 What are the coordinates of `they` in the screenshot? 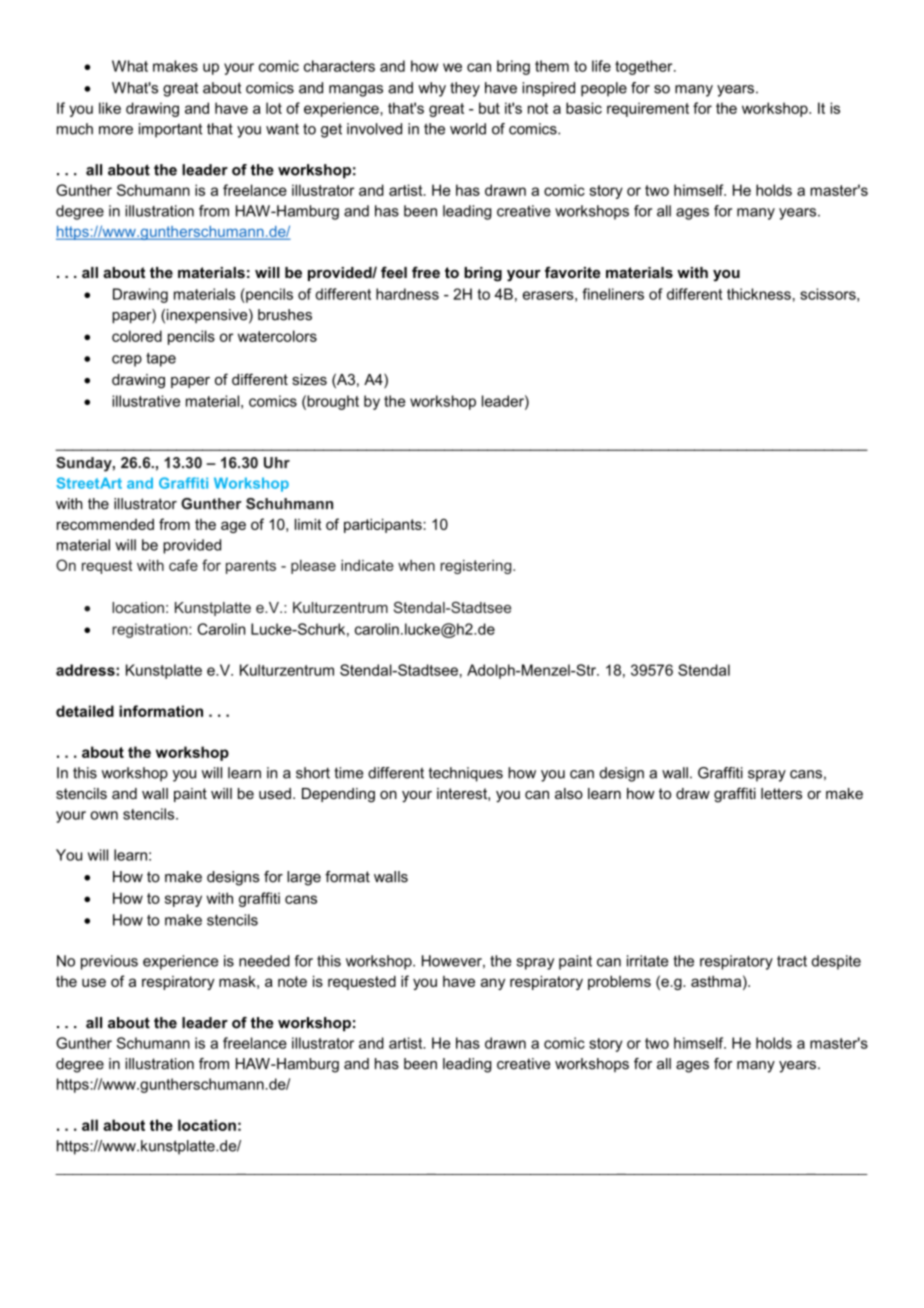 It's located at (465, 89).
